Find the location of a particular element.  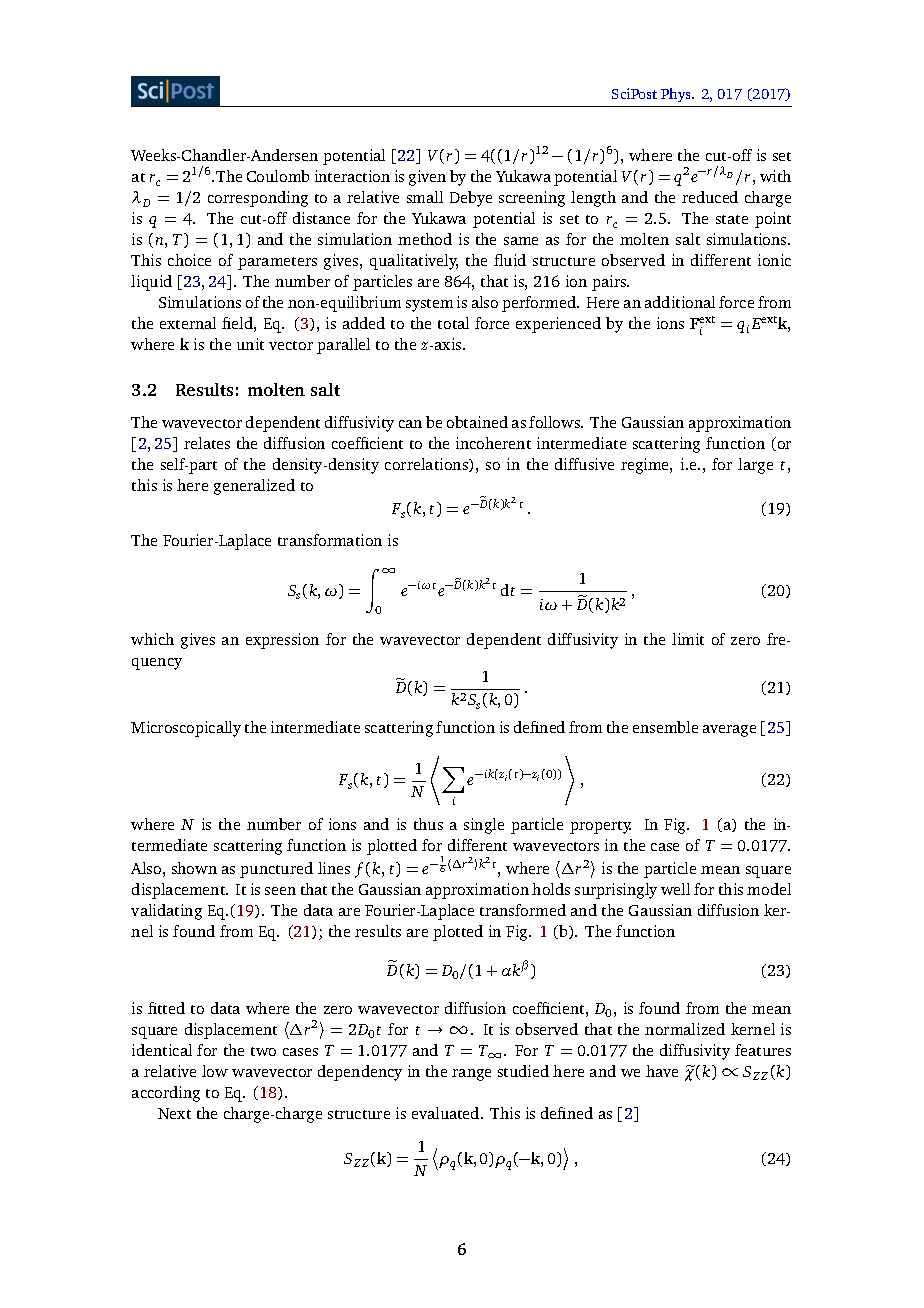

single is located at coordinates (484, 826).
